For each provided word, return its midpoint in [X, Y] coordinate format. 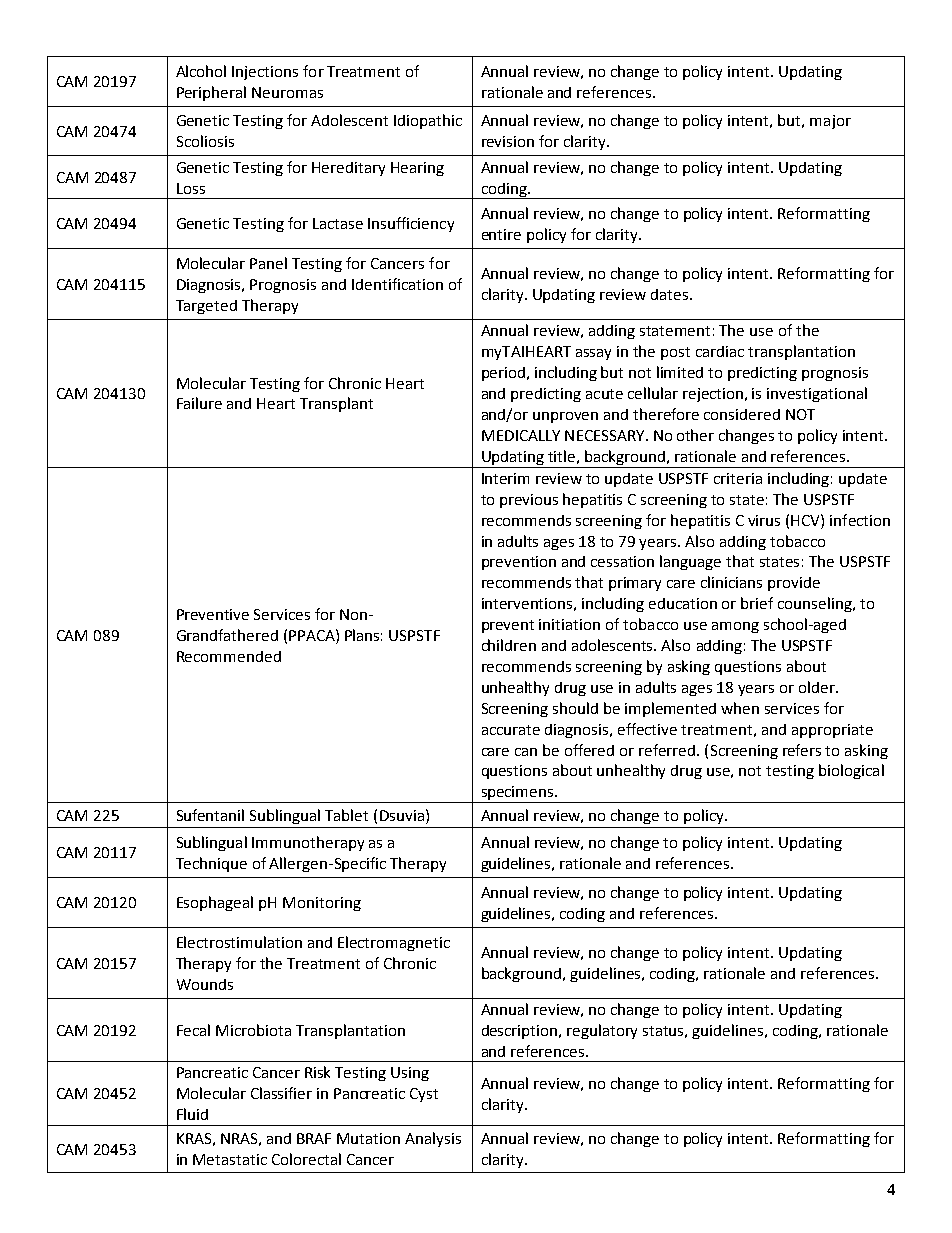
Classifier [281, 1093]
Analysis [433, 1139]
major [830, 122]
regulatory [602, 1031]
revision [508, 141]
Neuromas [287, 92]
